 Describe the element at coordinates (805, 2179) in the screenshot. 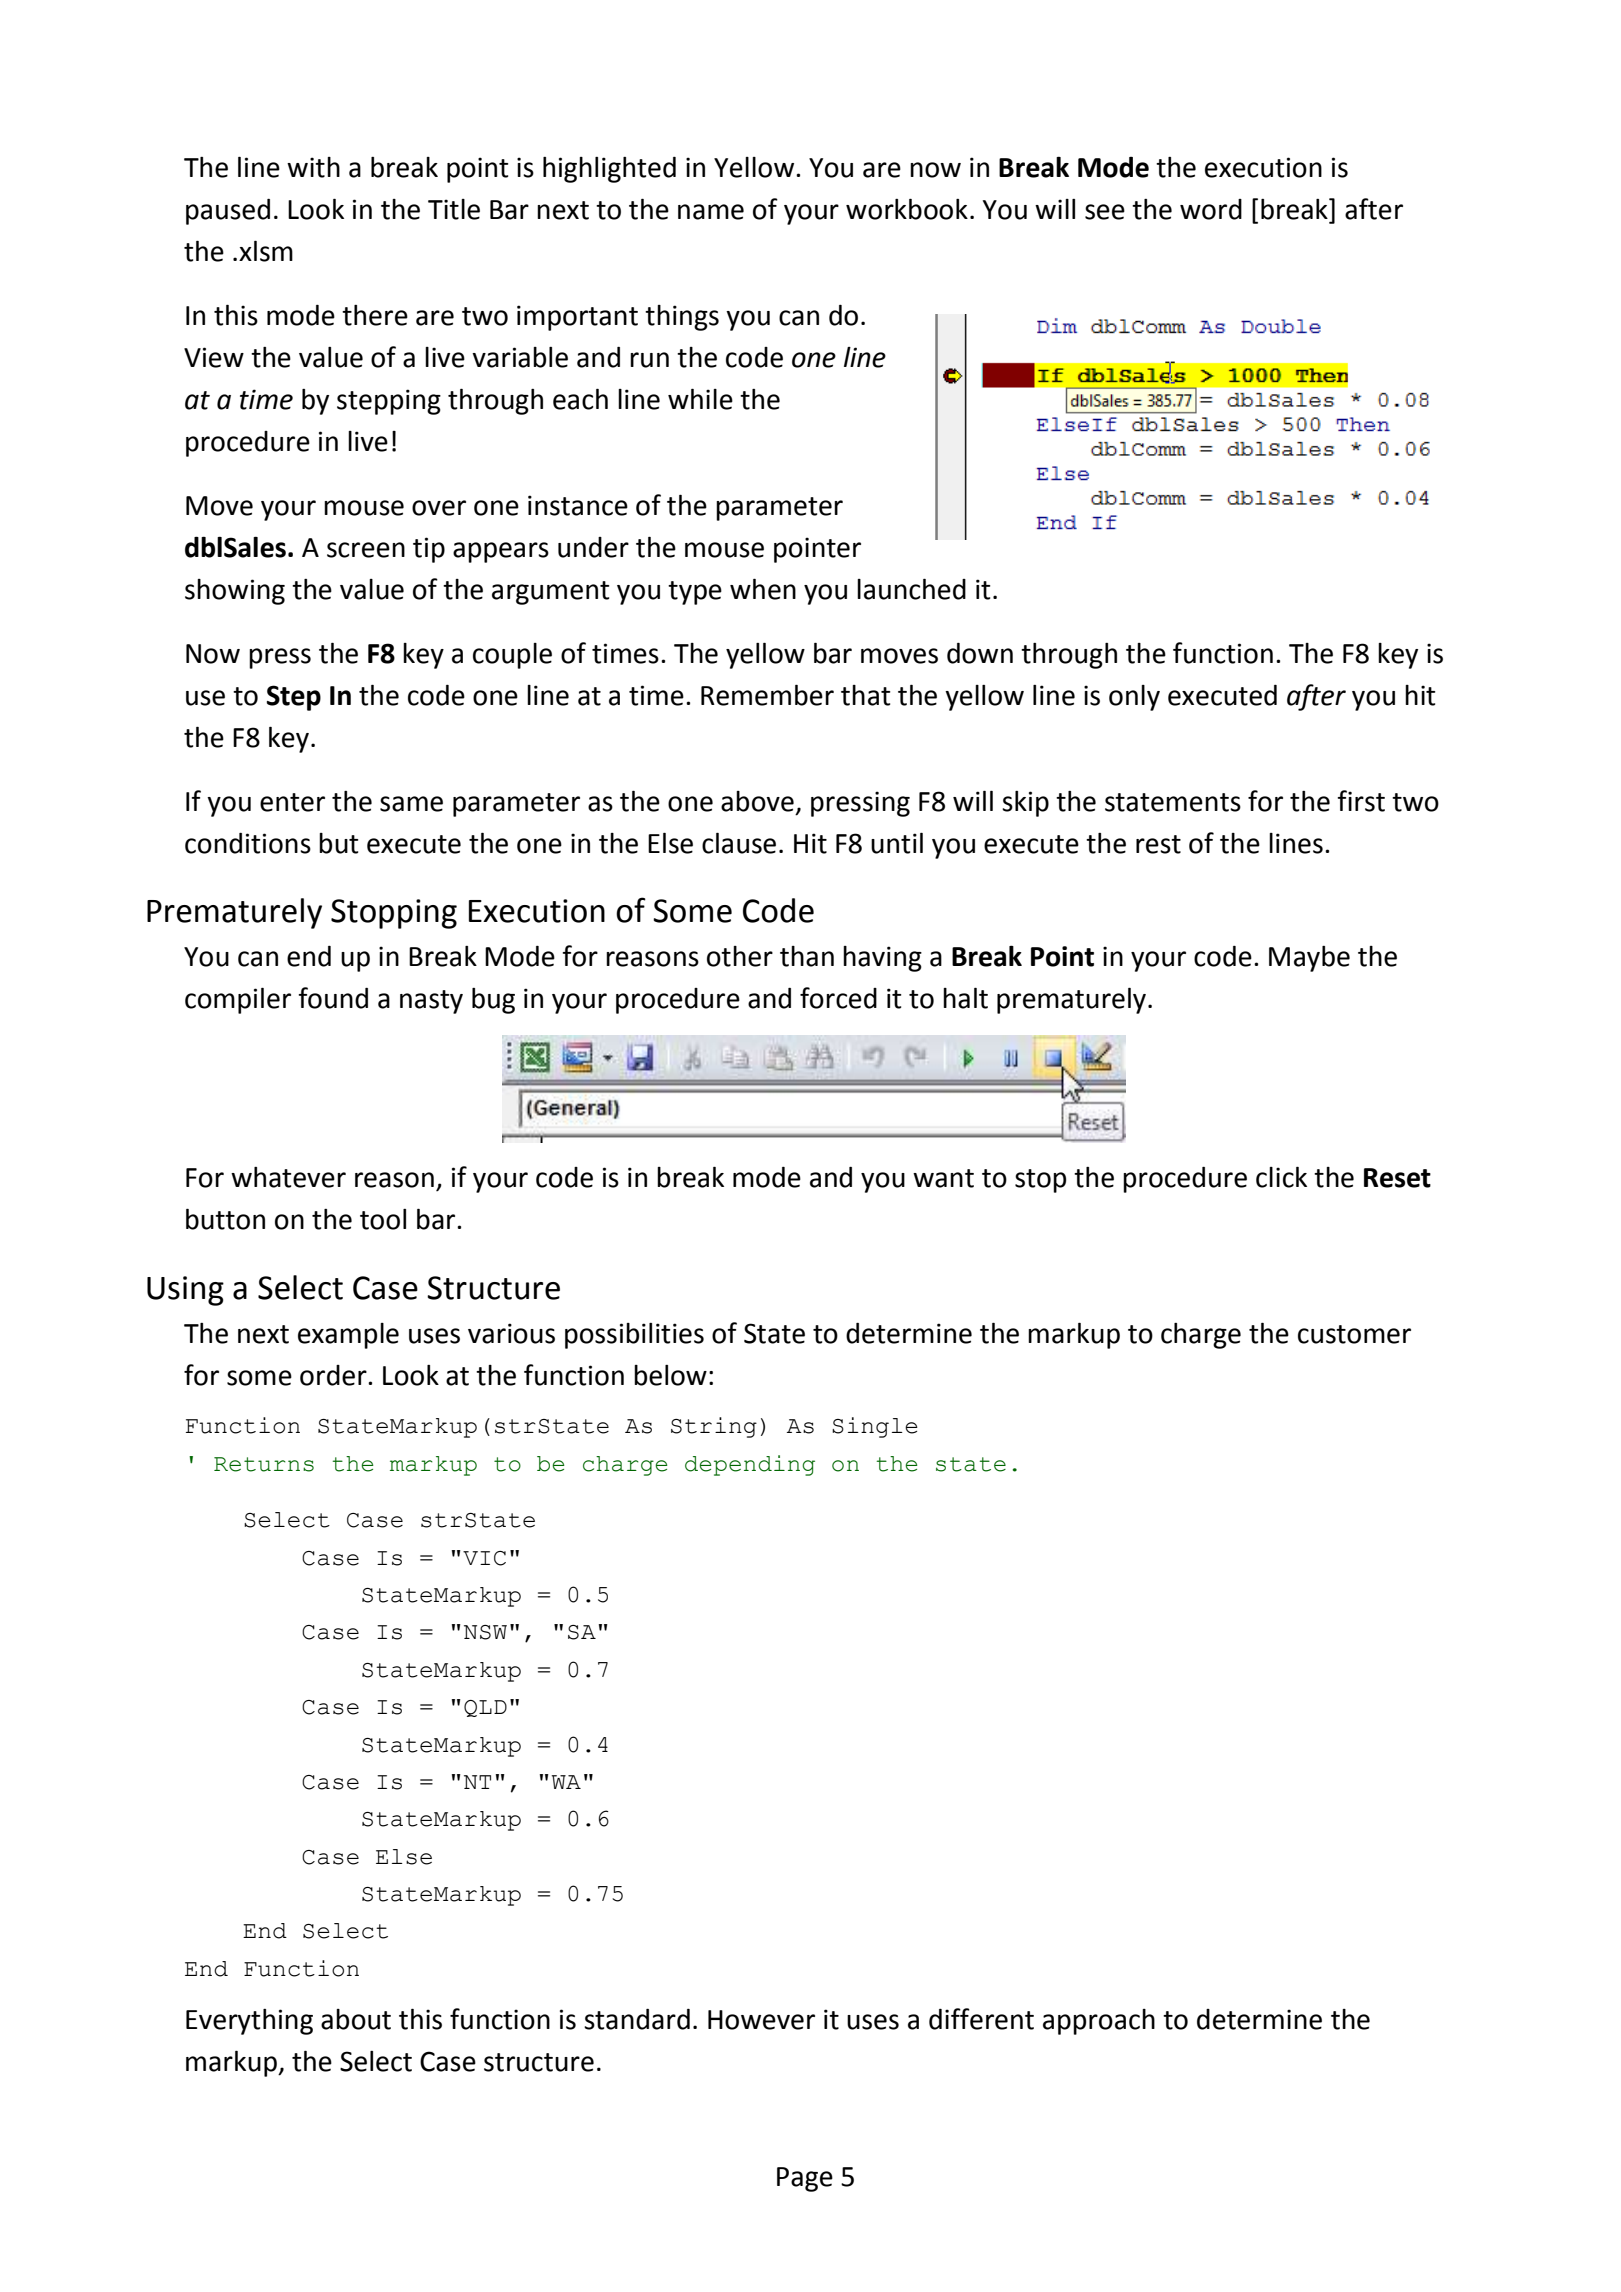

I see `Page` at that location.
